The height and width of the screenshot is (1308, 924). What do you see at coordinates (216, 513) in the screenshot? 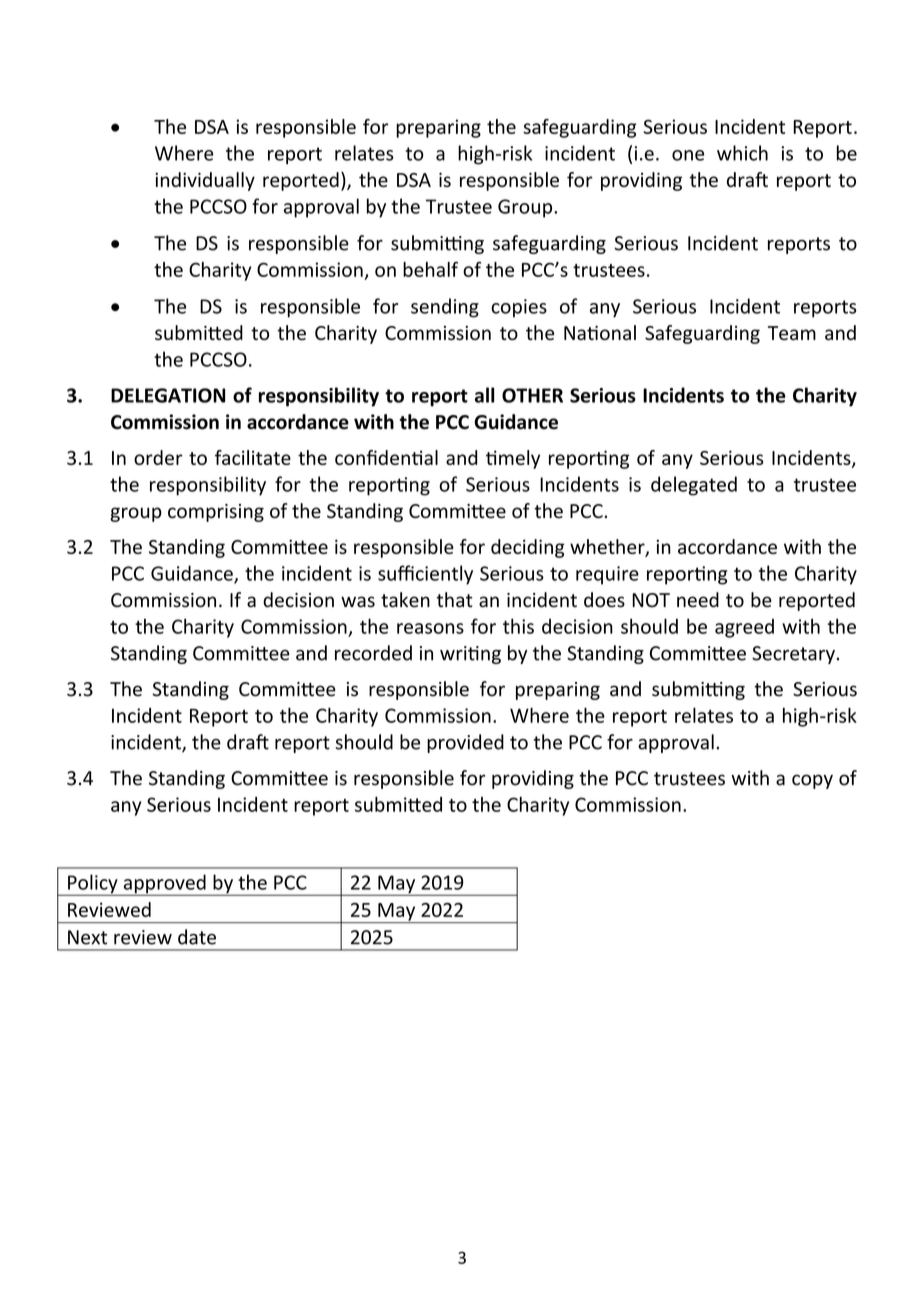
I see `comprising` at bounding box center [216, 513].
